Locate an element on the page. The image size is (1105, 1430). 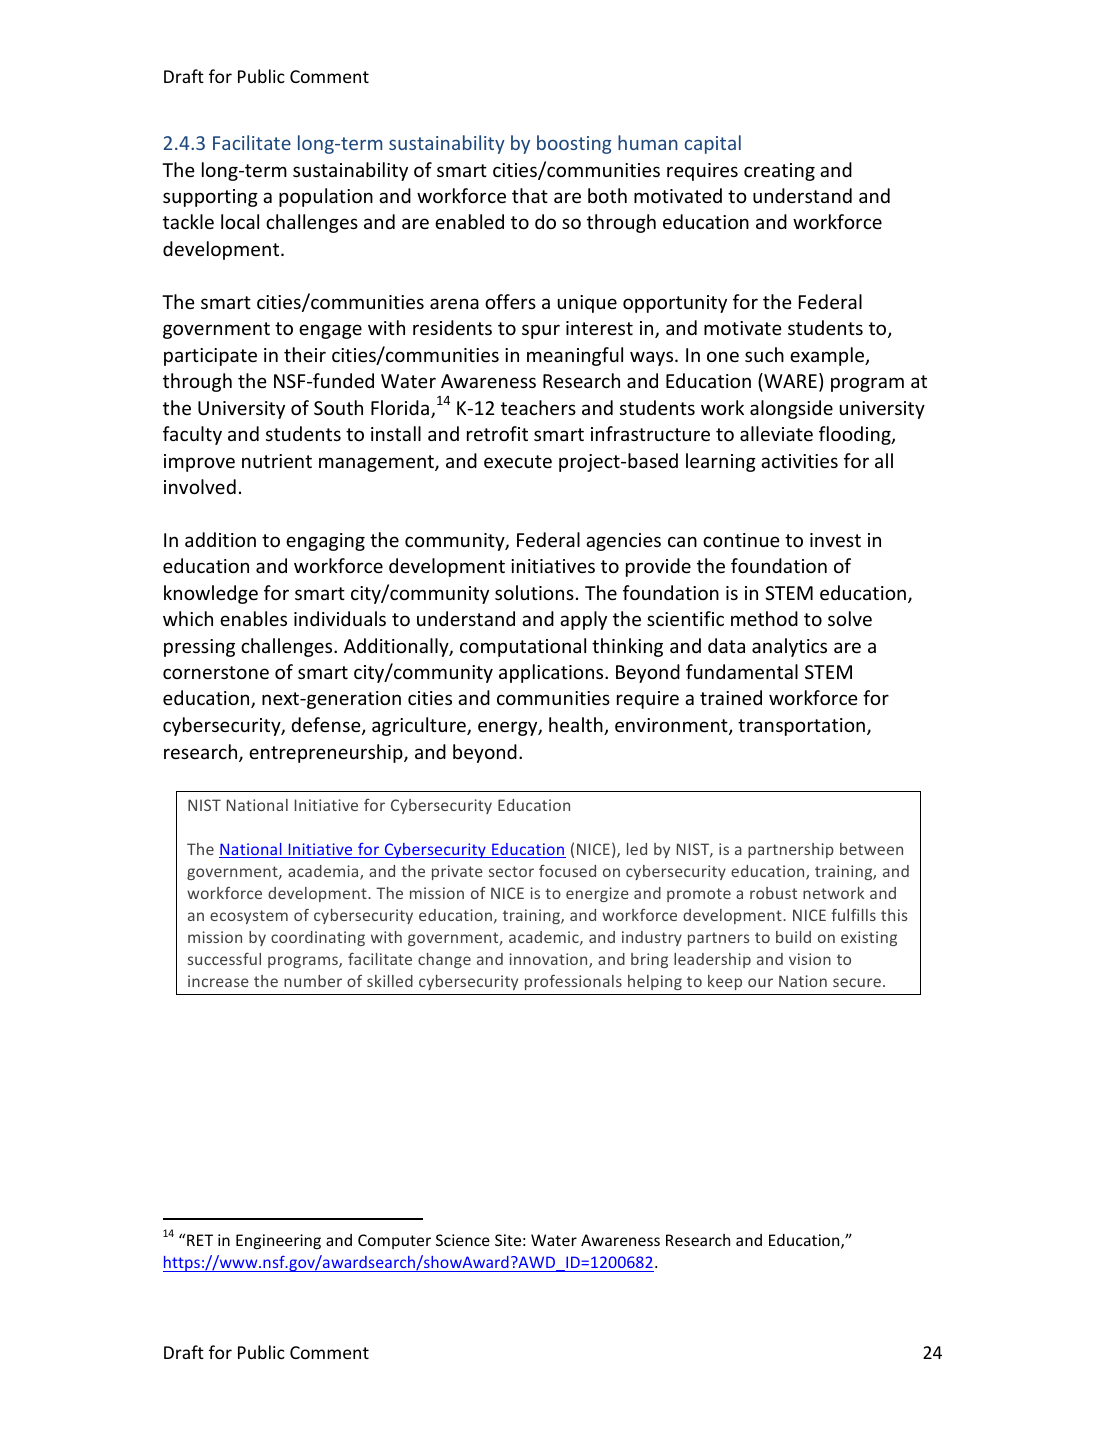
academia is located at coordinates (324, 872).
